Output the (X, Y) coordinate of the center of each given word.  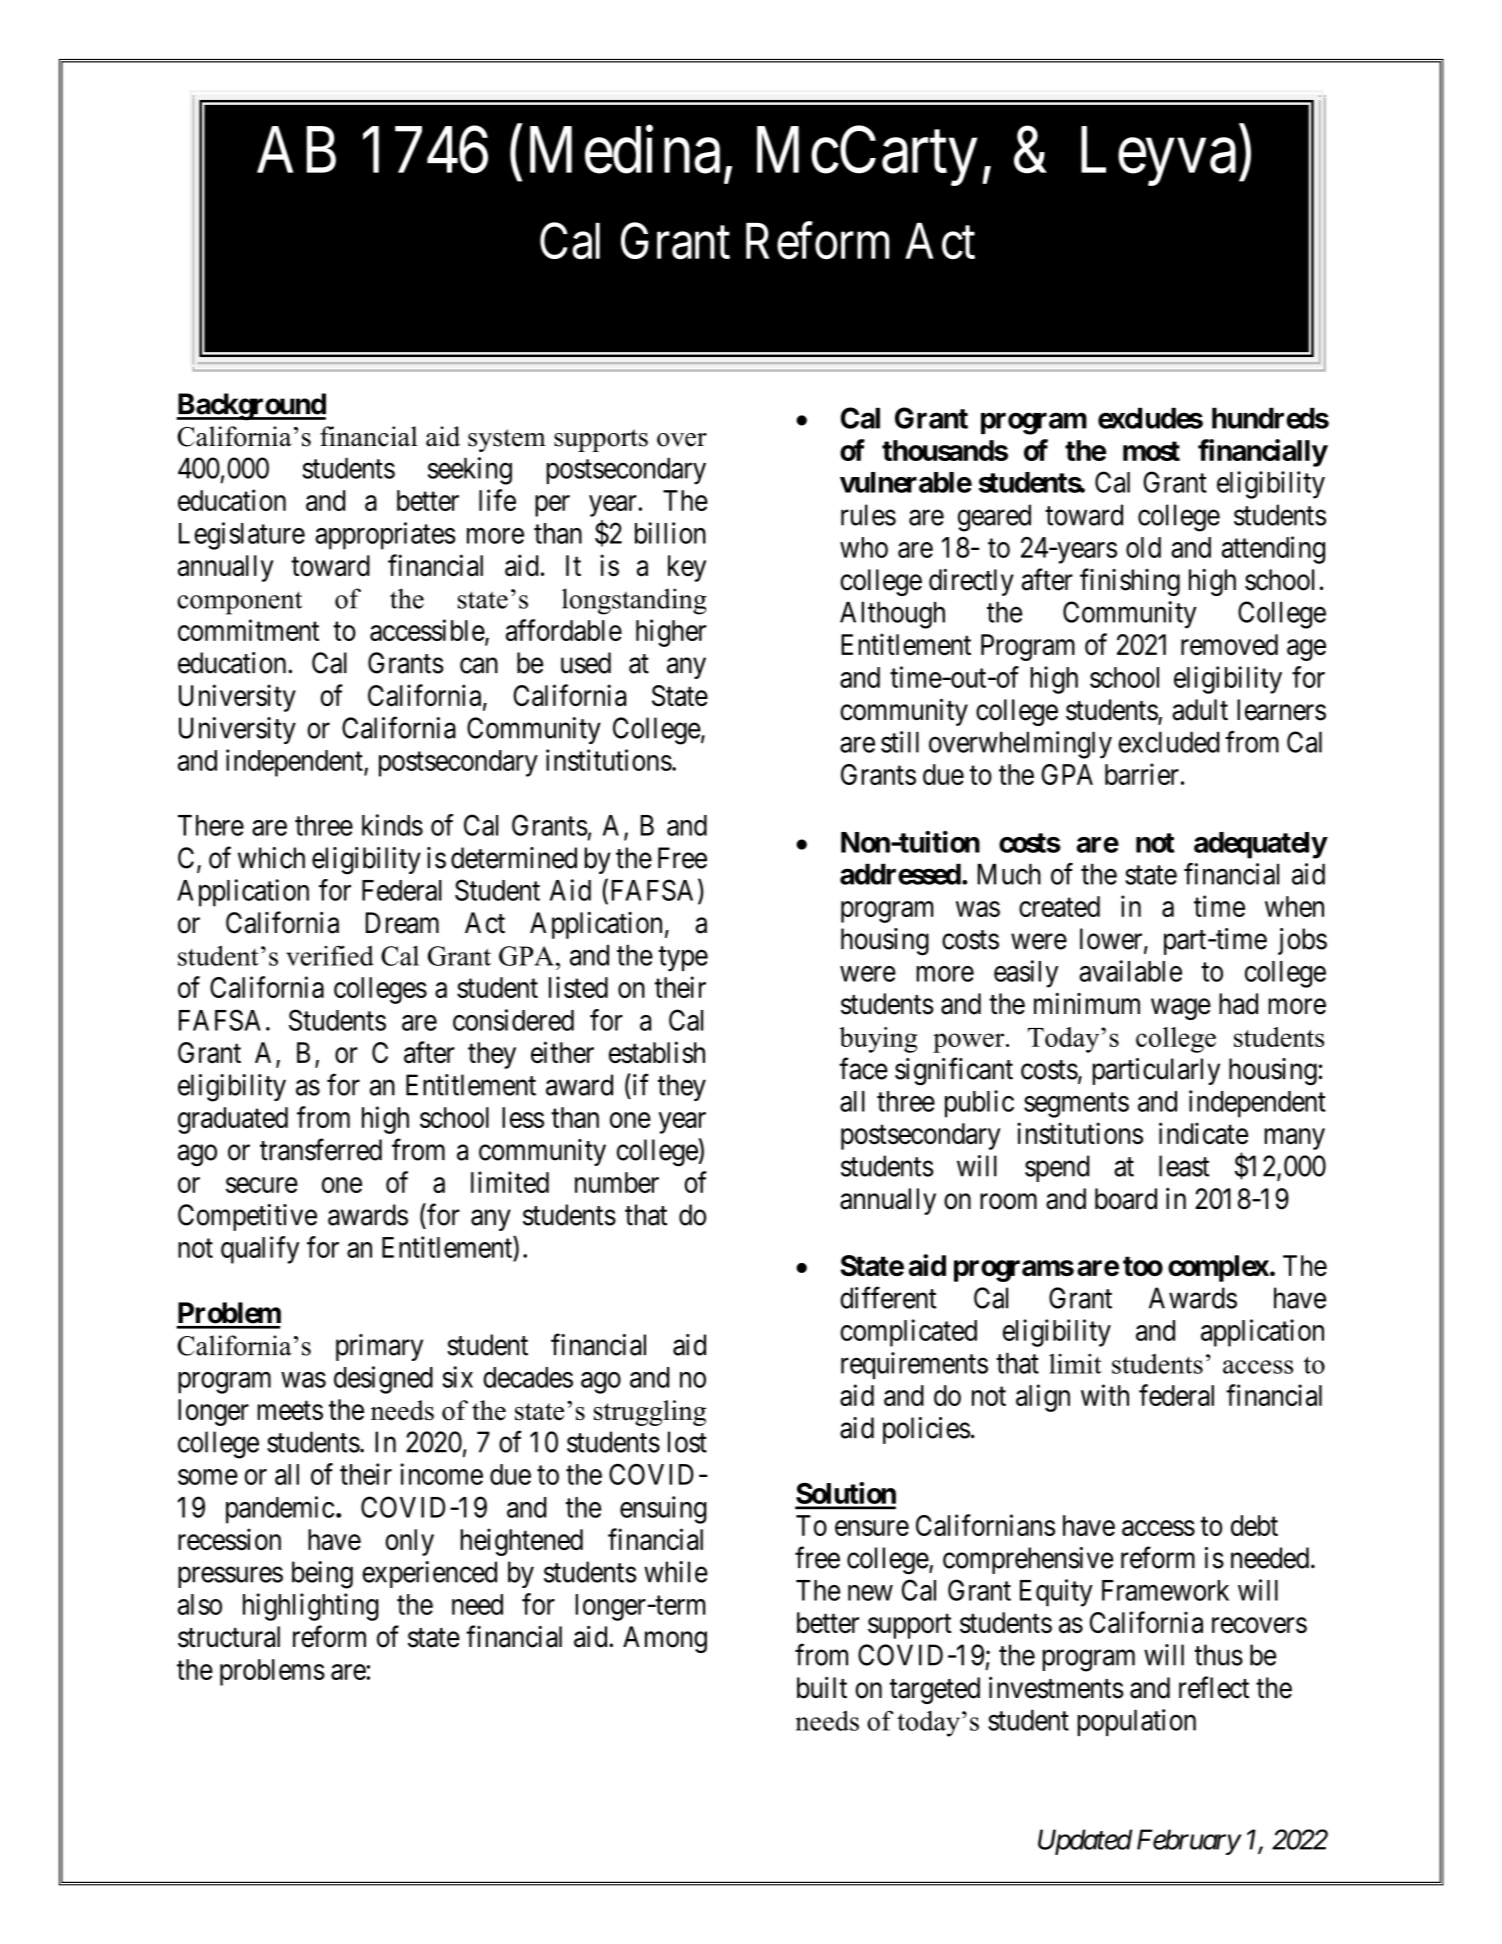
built (822, 1688)
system (507, 440)
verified (330, 955)
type (683, 959)
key (687, 568)
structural (229, 1637)
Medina (625, 150)
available (1130, 971)
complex (1218, 1268)
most (1151, 451)
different (888, 1297)
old (1143, 547)
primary (379, 1347)
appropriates (385, 536)
